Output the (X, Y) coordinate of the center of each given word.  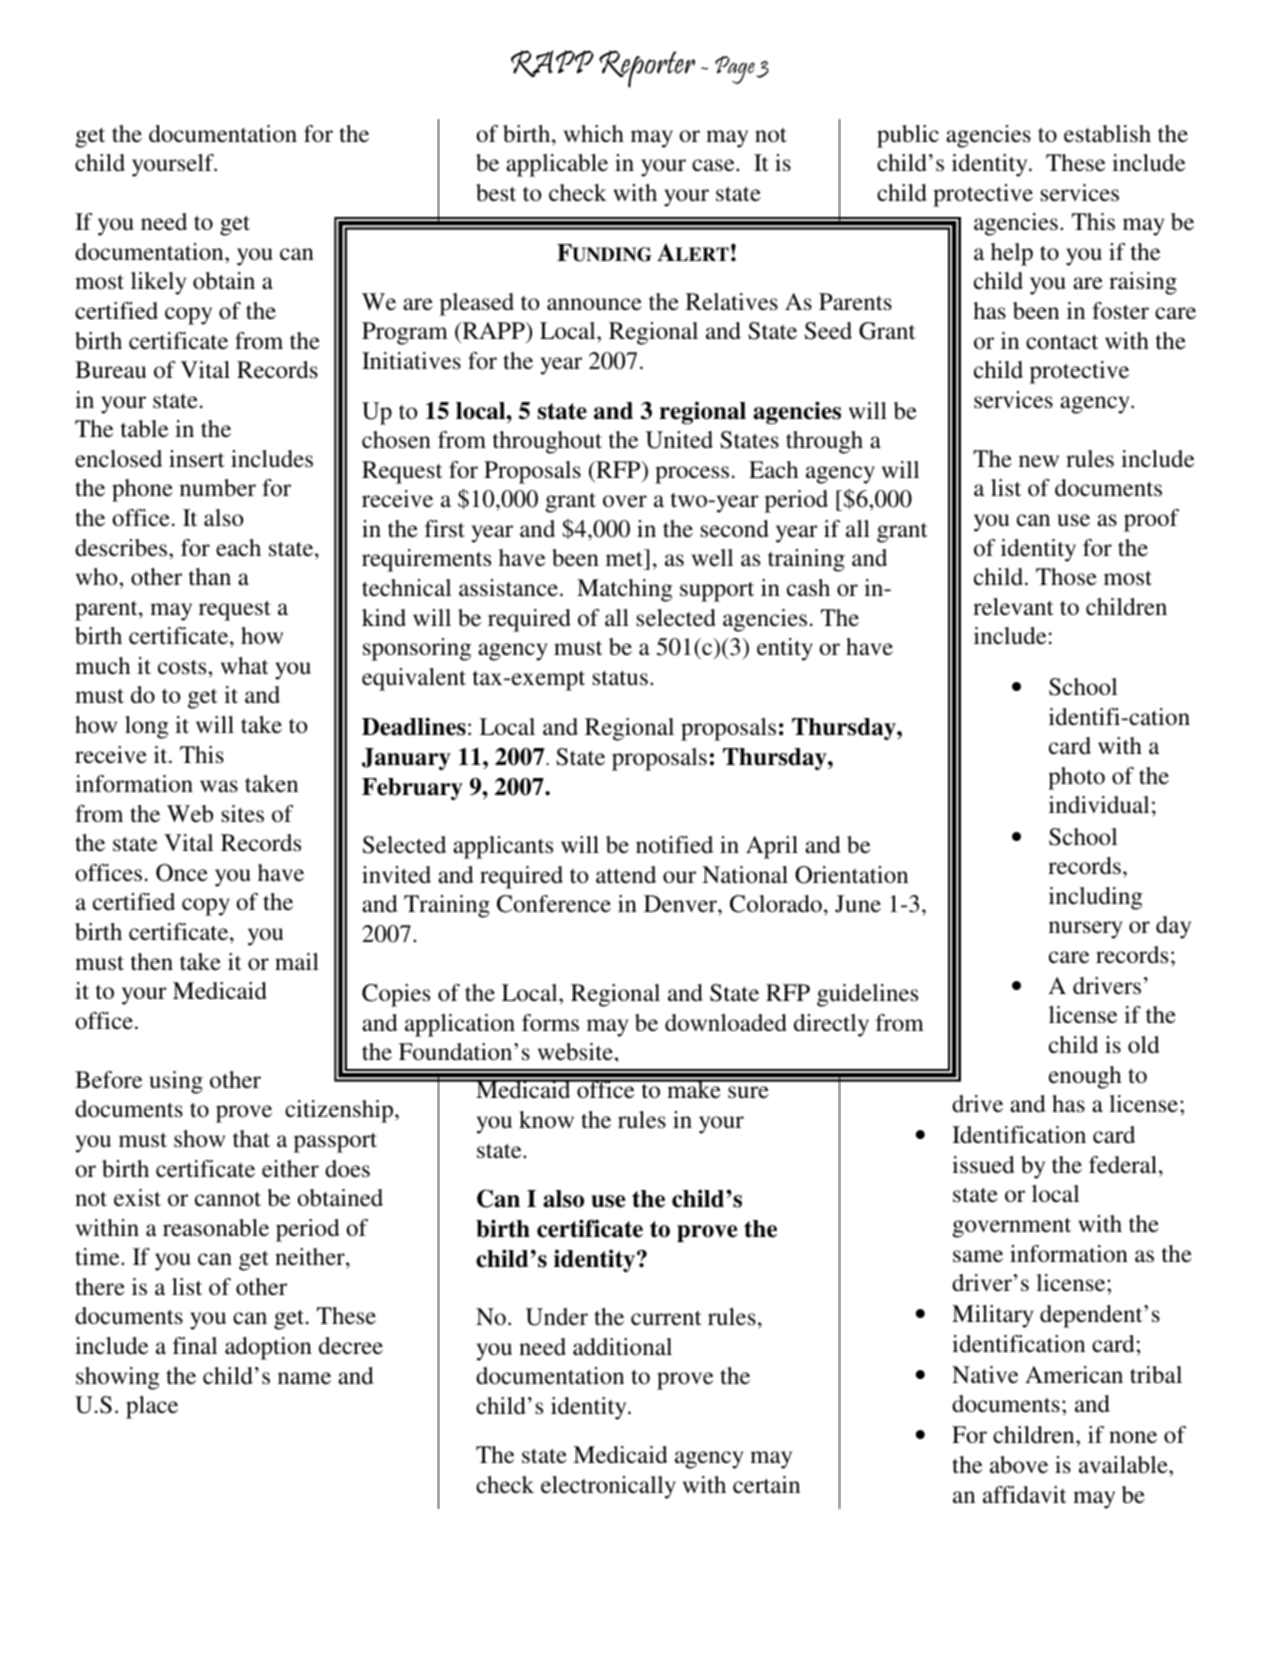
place (152, 1407)
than (210, 576)
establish (1107, 134)
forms (550, 1023)
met (625, 561)
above (1019, 1465)
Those (1066, 577)
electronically (608, 1487)
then (152, 961)
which (594, 133)
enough (1085, 1077)
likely (158, 283)
